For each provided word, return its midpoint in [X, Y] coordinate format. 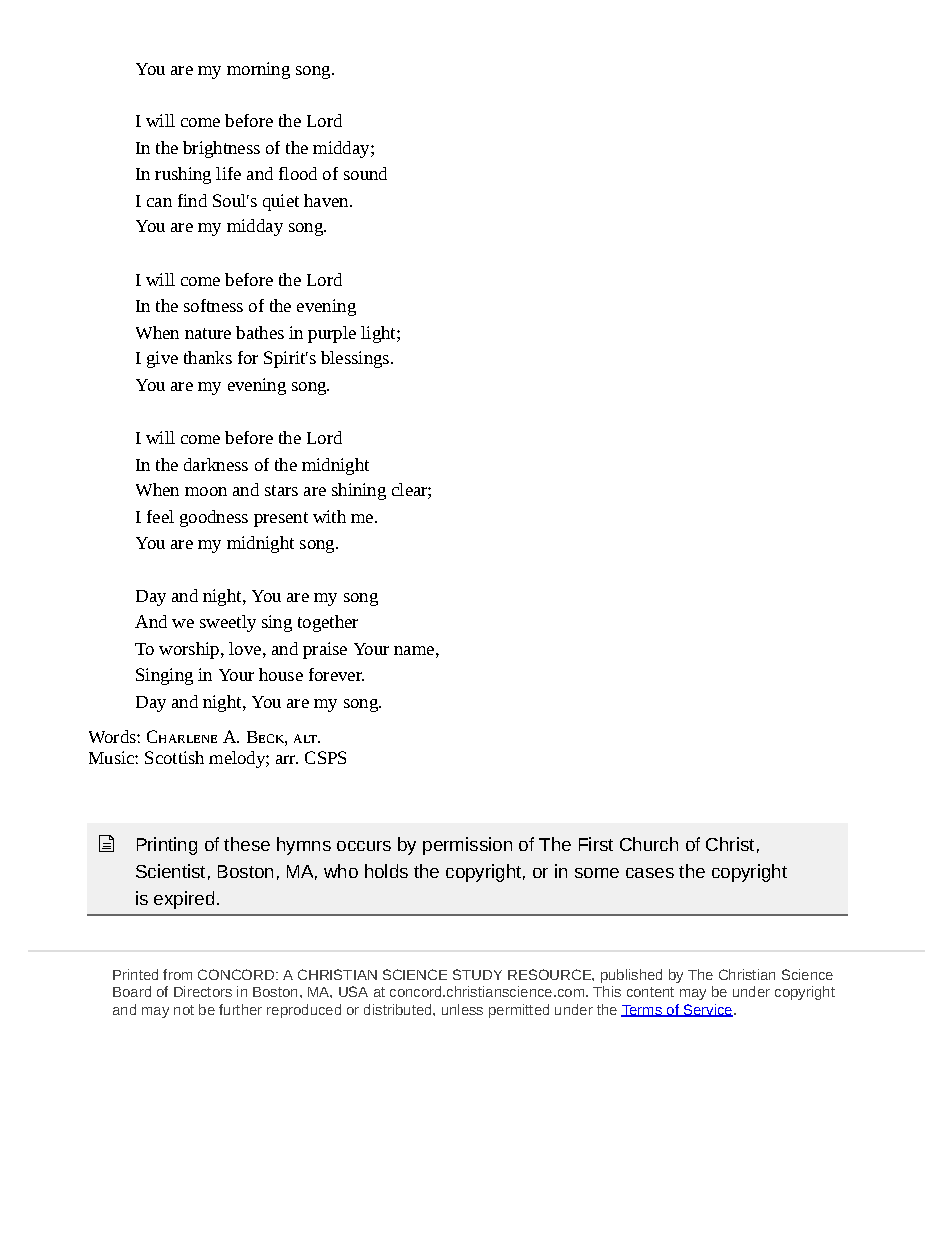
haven [327, 200]
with [329, 516]
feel [160, 516]
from [177, 974]
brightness [221, 149]
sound [365, 173]
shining [359, 491]
